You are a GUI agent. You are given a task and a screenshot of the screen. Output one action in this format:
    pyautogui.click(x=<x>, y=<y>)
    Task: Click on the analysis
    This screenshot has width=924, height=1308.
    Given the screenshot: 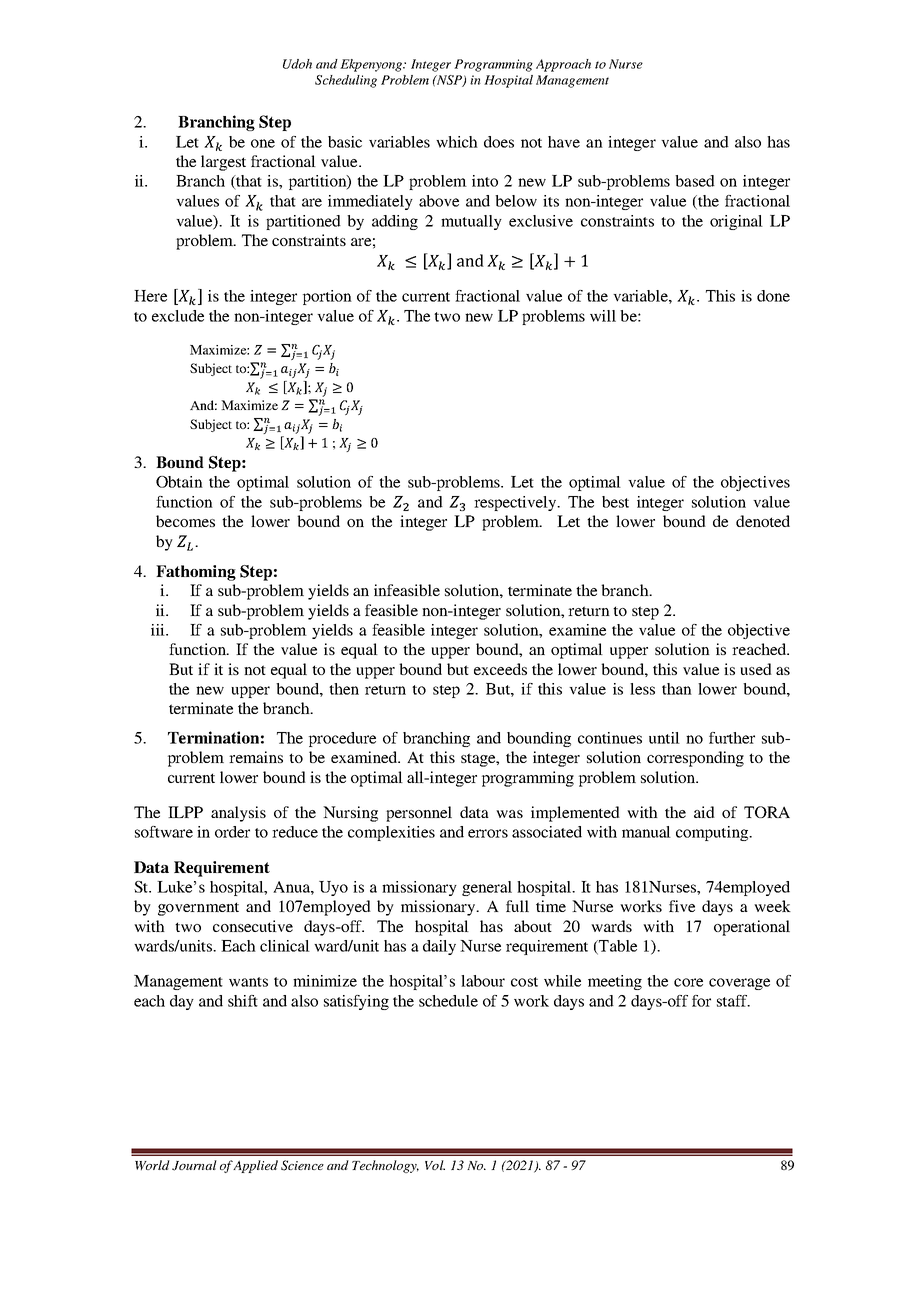 What is the action you would take?
    pyautogui.click(x=238, y=814)
